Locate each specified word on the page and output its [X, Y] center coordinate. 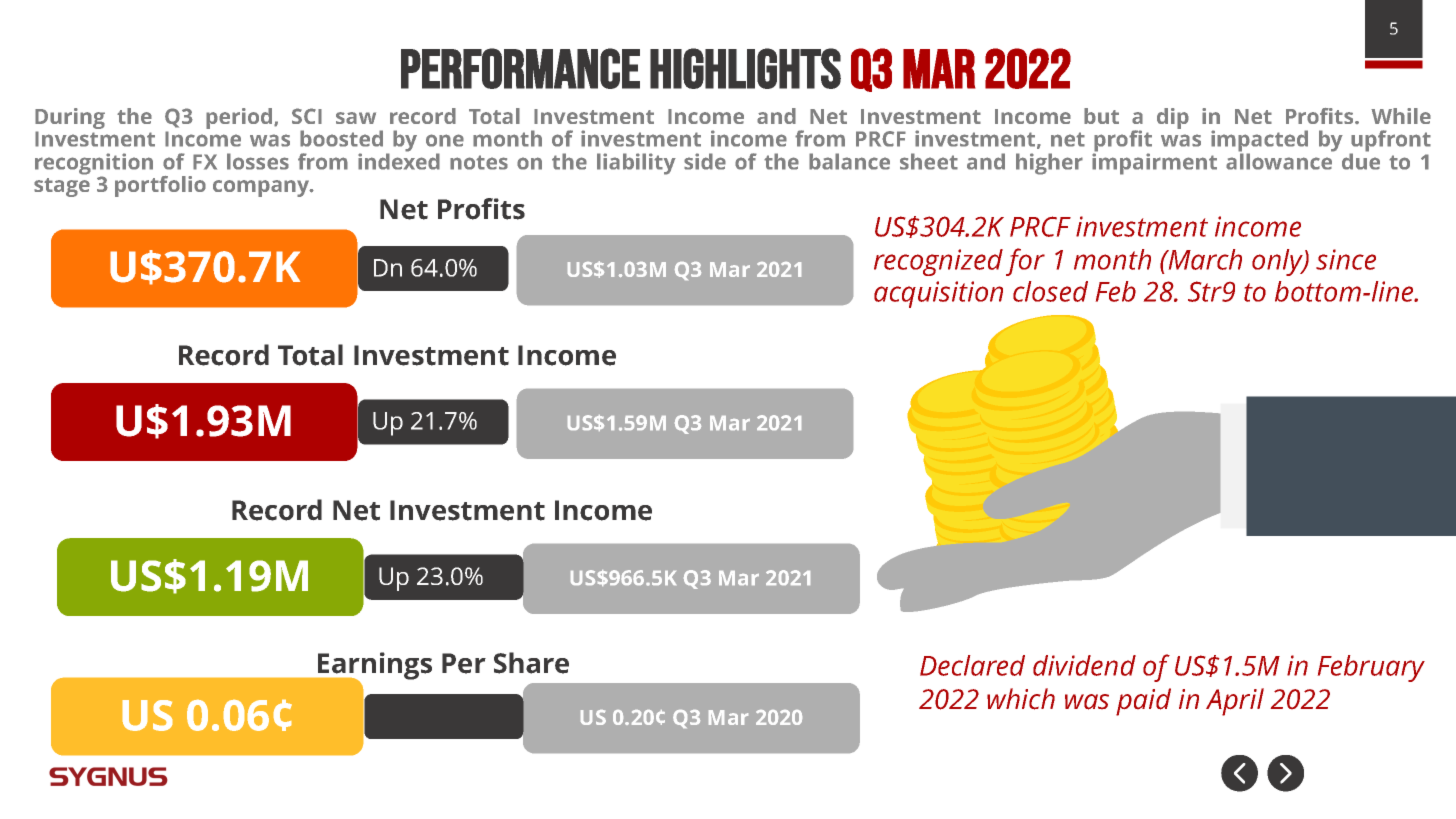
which [1021, 699]
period [239, 118]
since [1346, 259]
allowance [1280, 160]
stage [62, 187]
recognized [938, 262]
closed [1050, 291]
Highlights [745, 68]
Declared [972, 665]
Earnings [374, 667]
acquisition [938, 294]
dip [1173, 118]
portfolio [160, 186]
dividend [1084, 665]
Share [531, 663]
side [705, 161]
